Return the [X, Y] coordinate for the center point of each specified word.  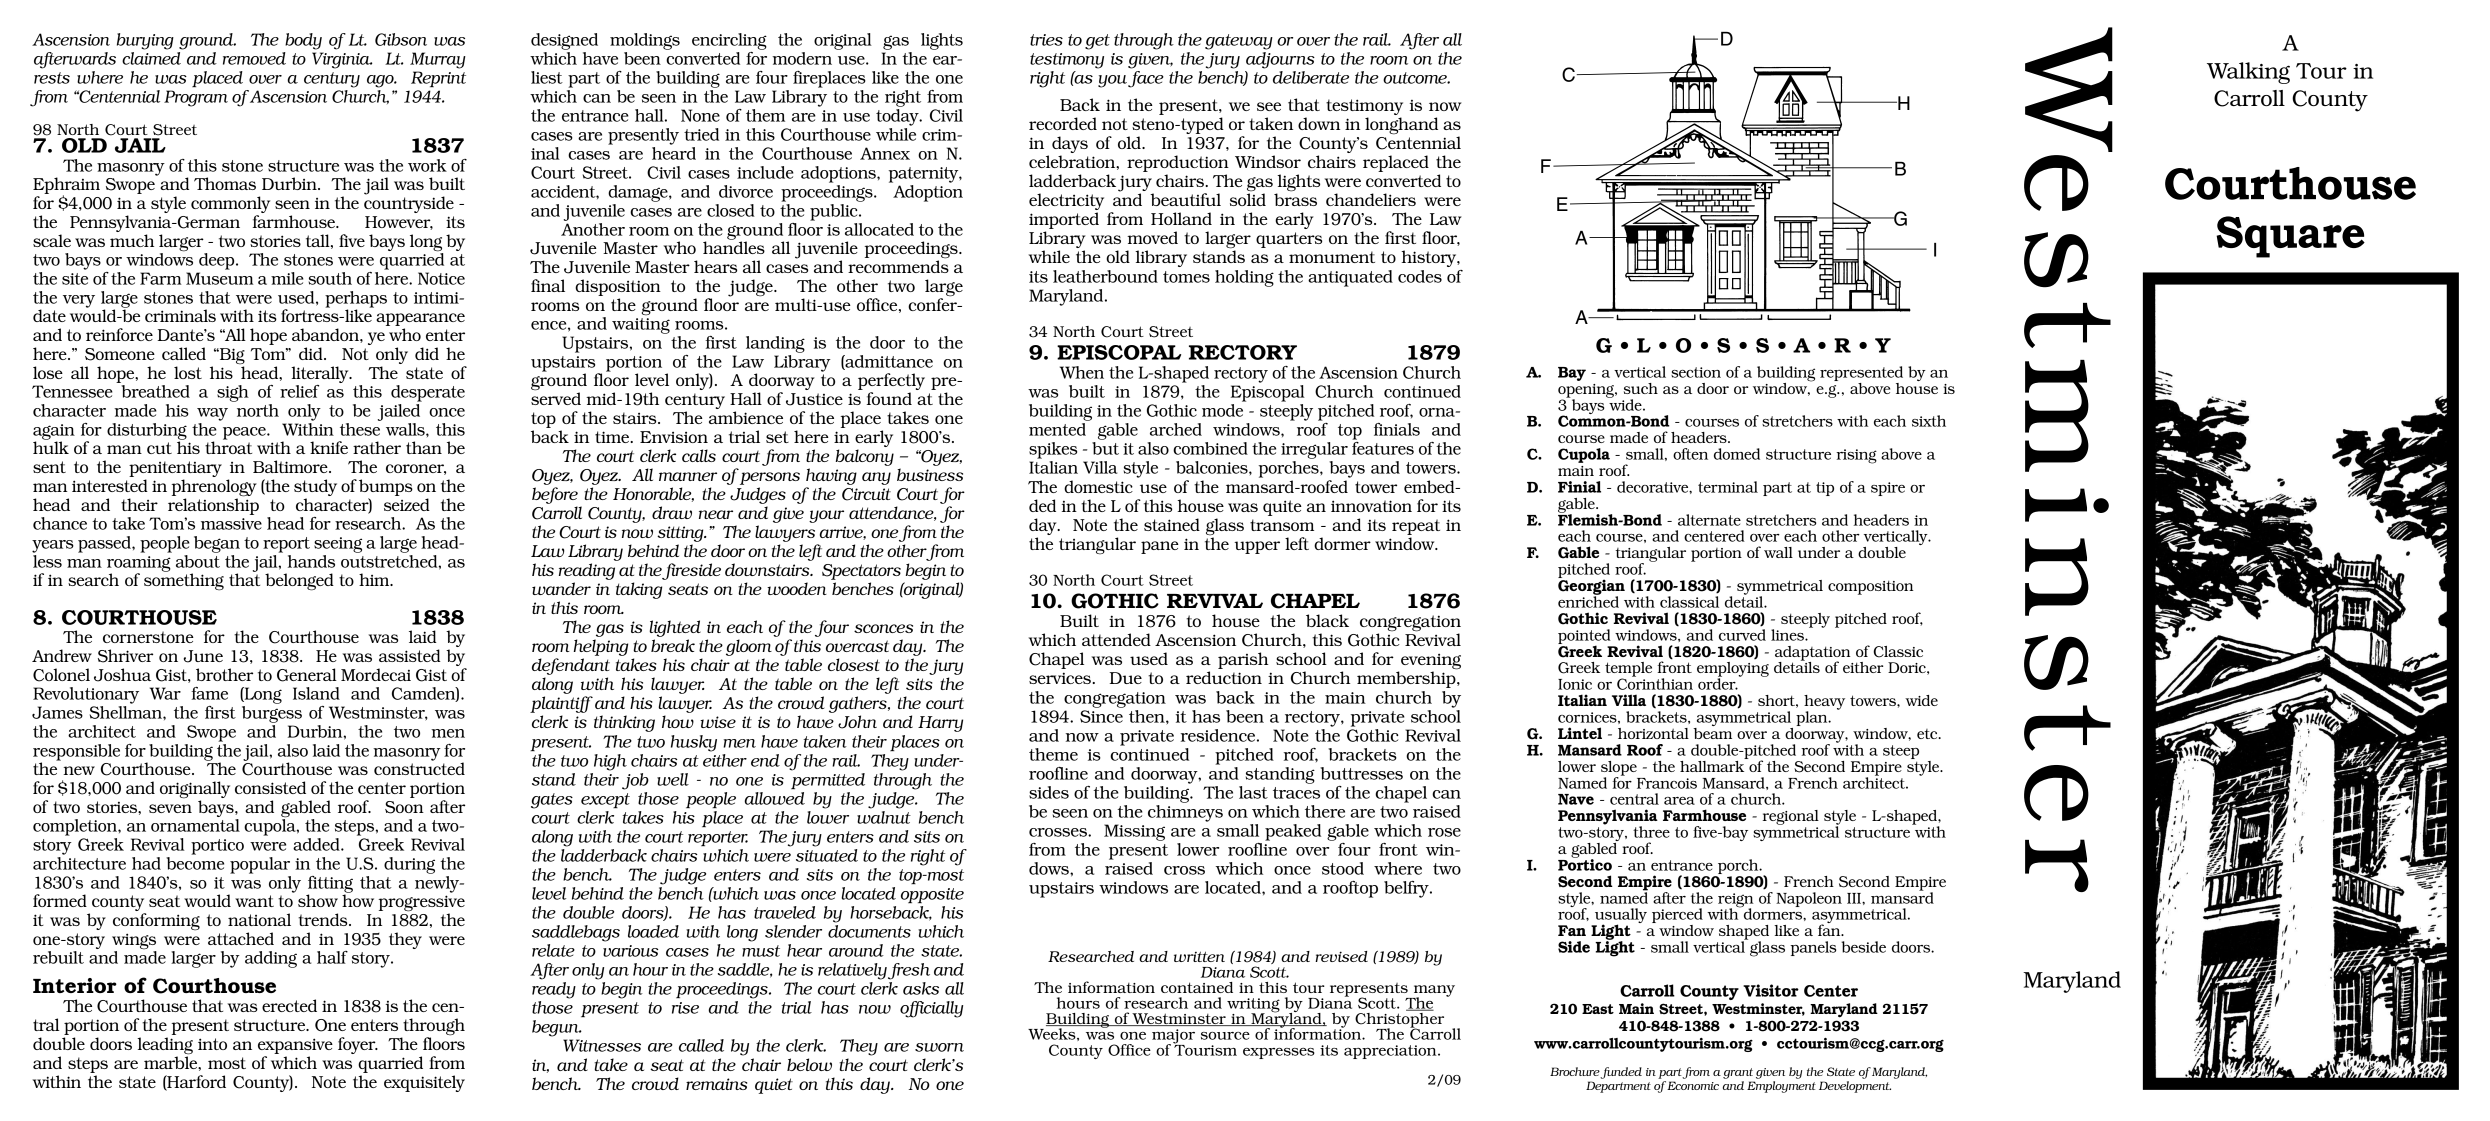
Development [1855, 1087]
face [1145, 78]
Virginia [342, 60]
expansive [295, 1046]
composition [1871, 587]
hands [311, 561]
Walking [2248, 73]
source [1225, 1036]
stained [1172, 524]
